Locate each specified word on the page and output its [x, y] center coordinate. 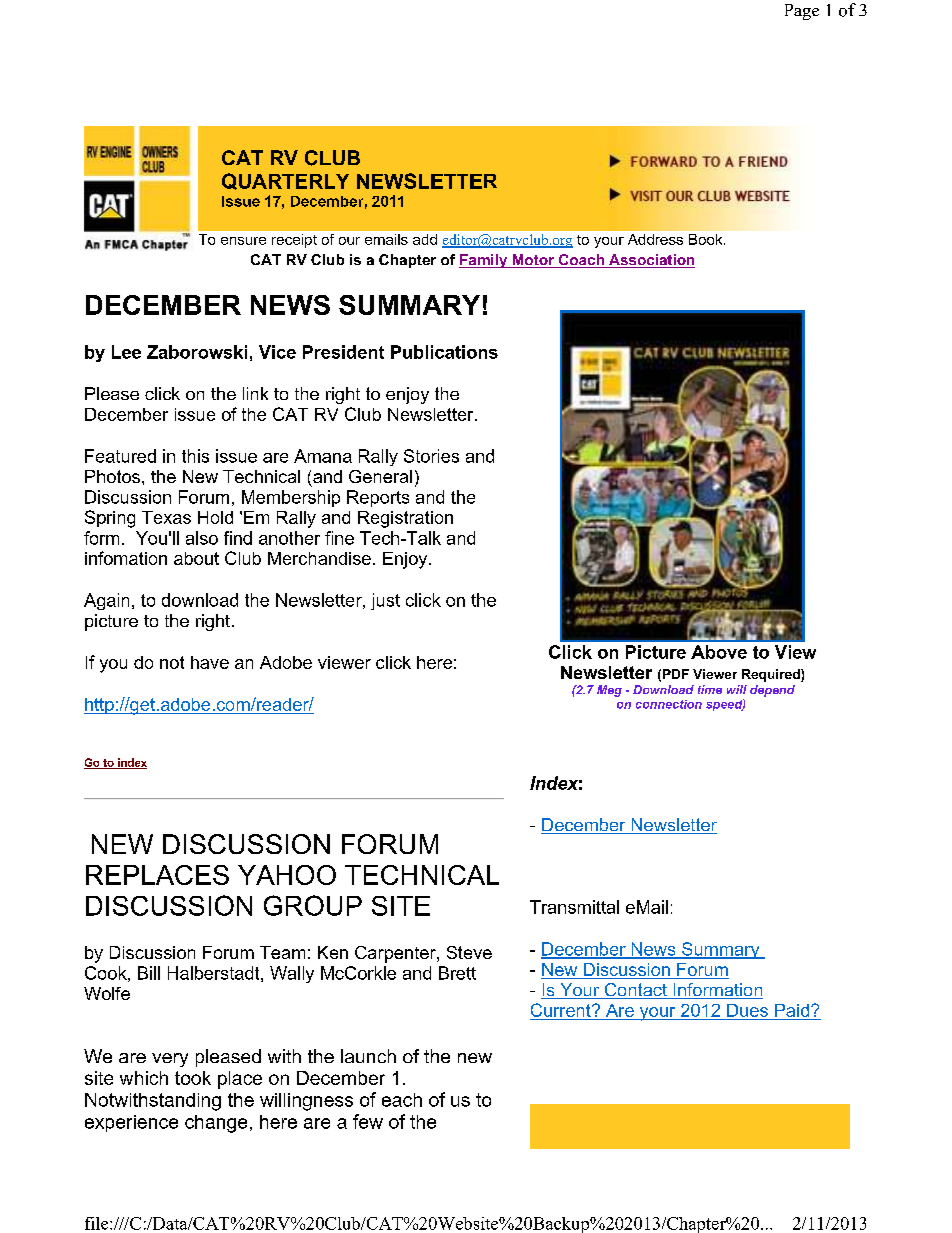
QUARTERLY [285, 181]
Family [484, 261]
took [193, 1078]
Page [802, 12]
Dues [747, 1012]
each [402, 1100]
